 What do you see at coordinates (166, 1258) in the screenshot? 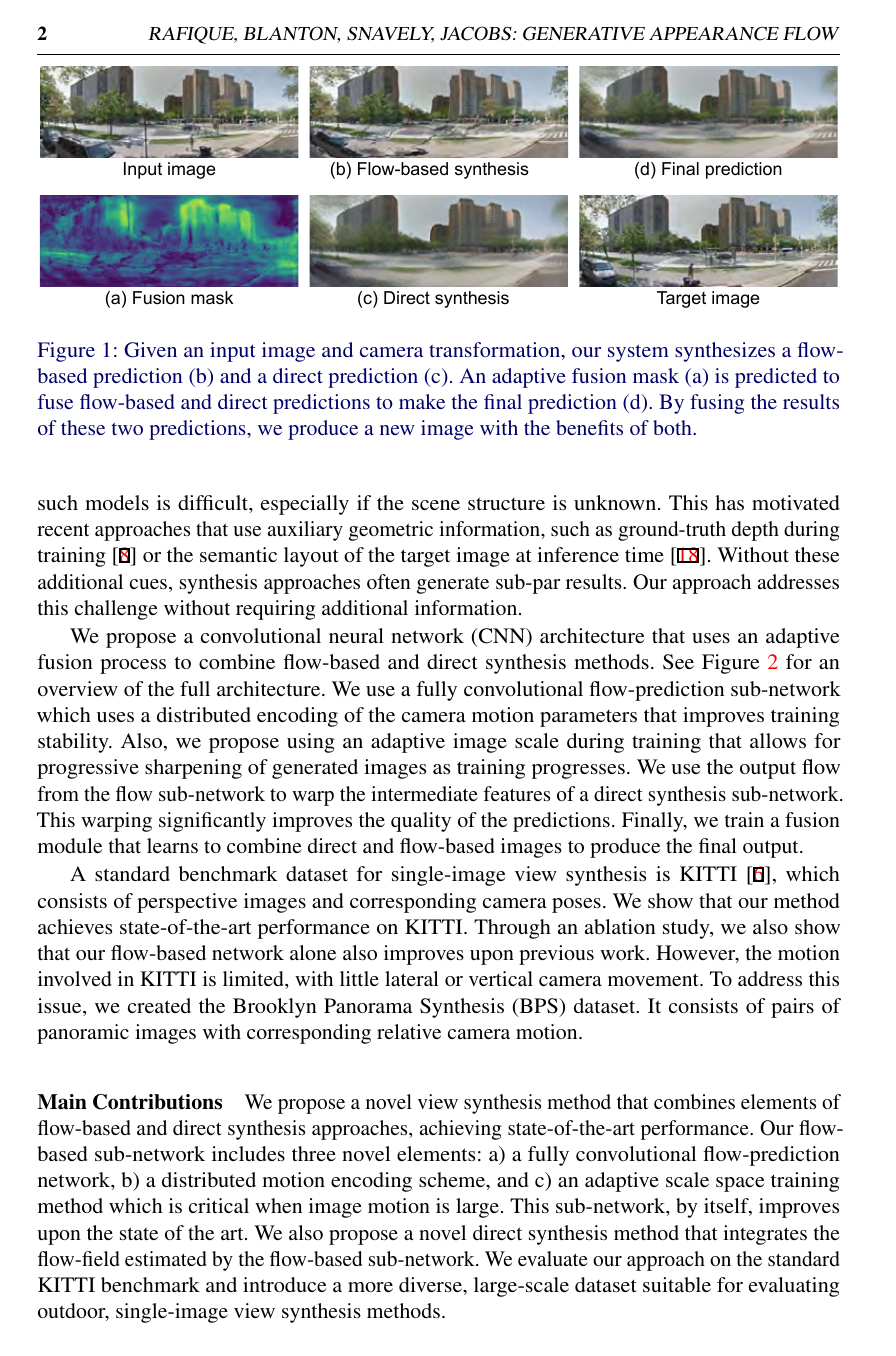
I see `estimated` at bounding box center [166, 1258].
